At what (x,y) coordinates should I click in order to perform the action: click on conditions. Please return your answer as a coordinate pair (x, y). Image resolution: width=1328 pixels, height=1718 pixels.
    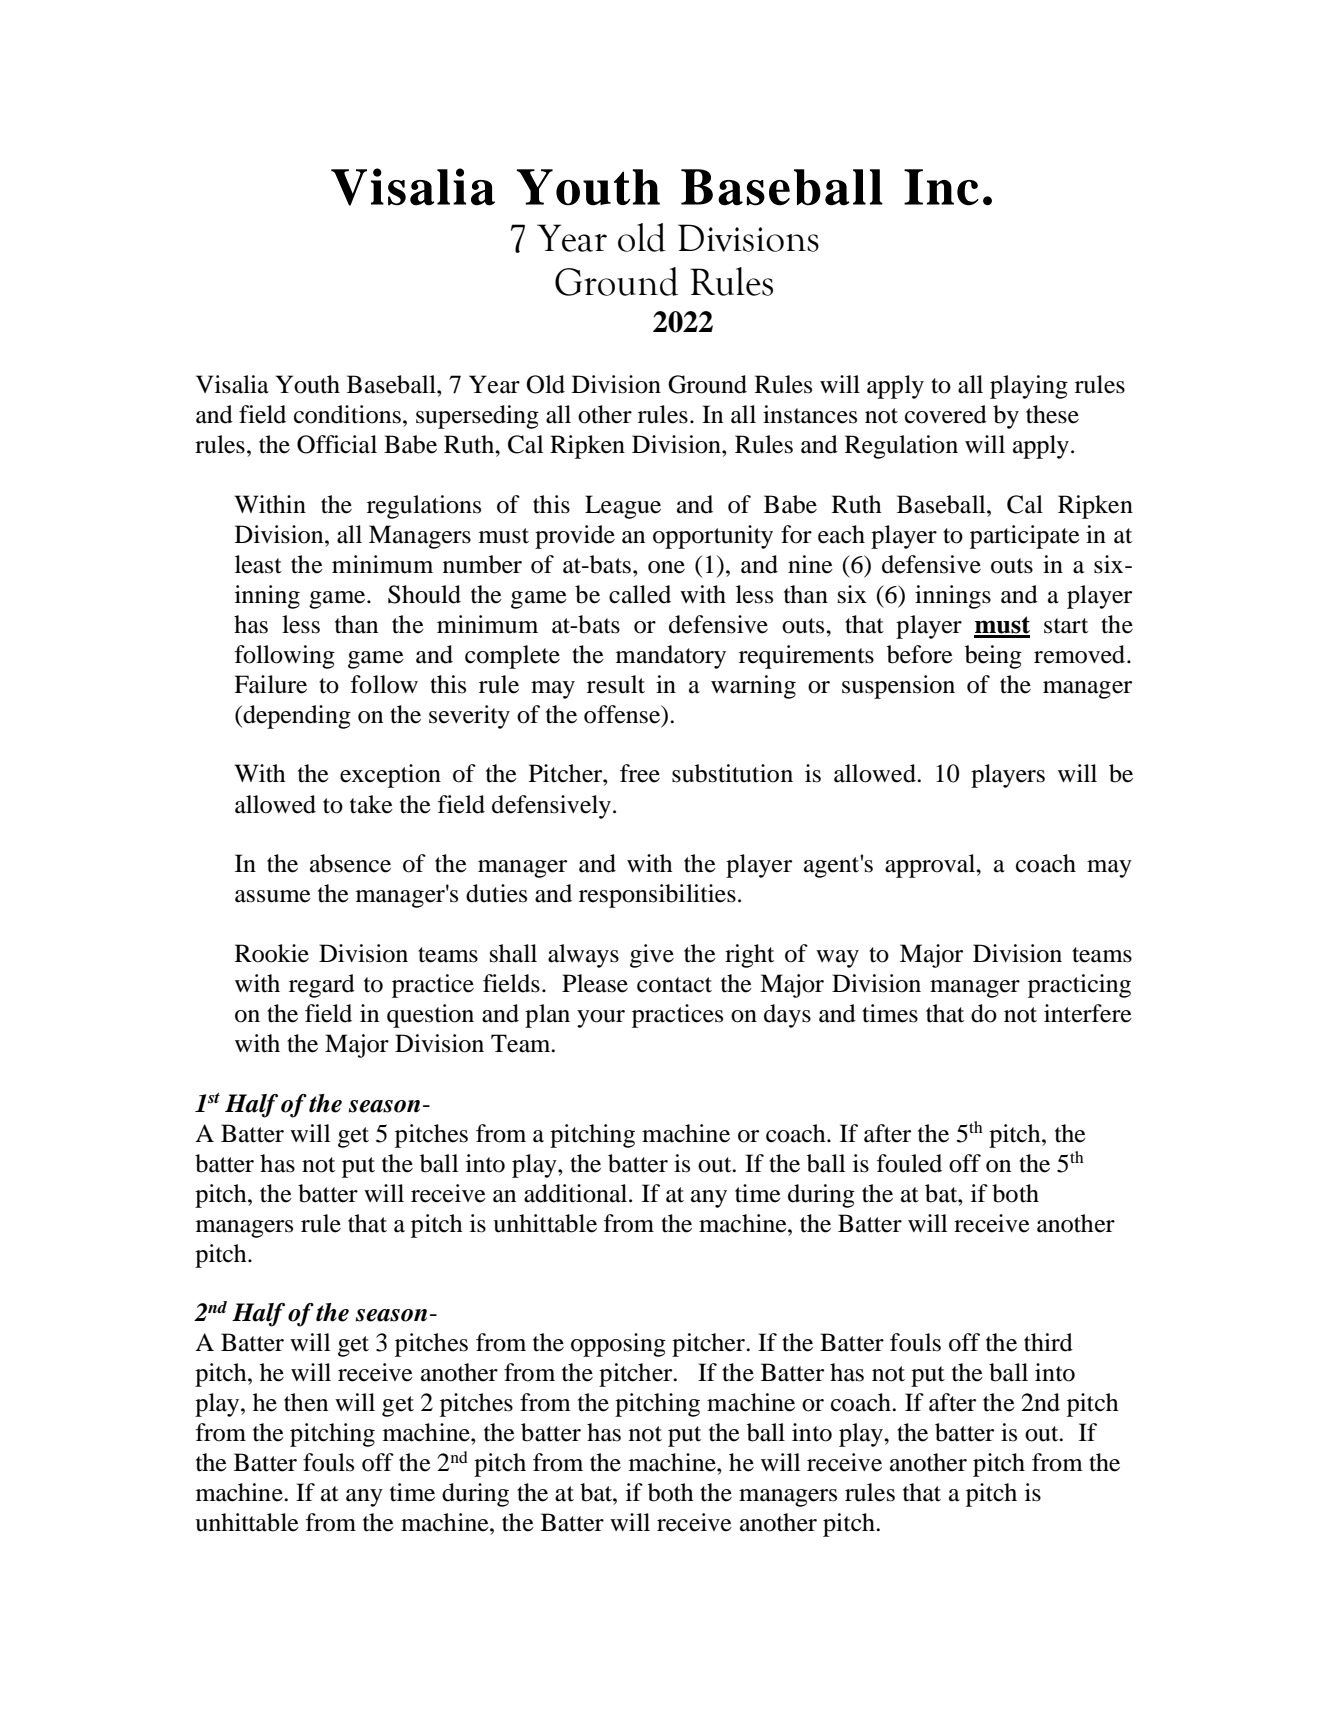
    Looking at the image, I should click on (347, 414).
